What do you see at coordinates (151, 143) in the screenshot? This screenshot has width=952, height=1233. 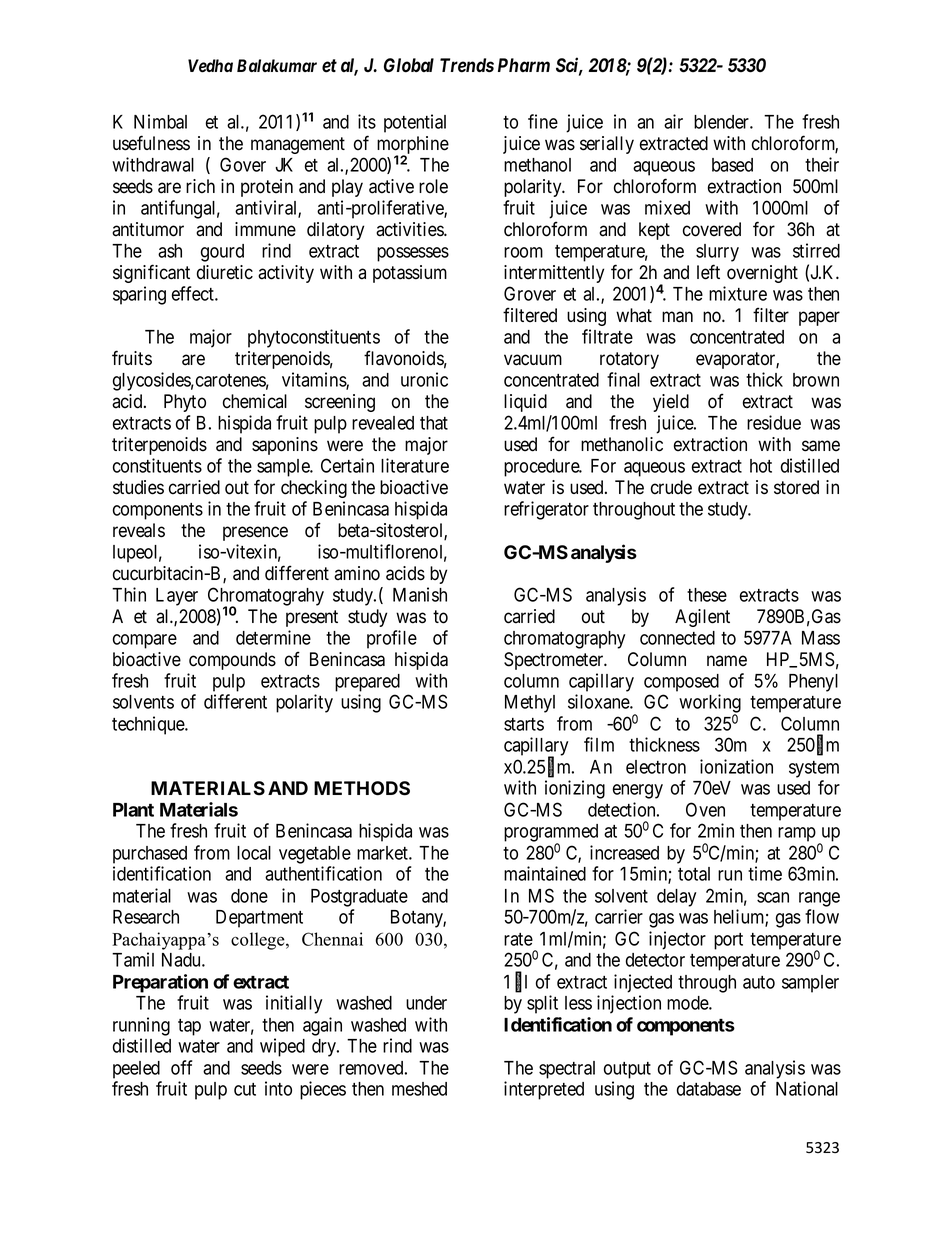 I see `usefulness` at bounding box center [151, 143].
